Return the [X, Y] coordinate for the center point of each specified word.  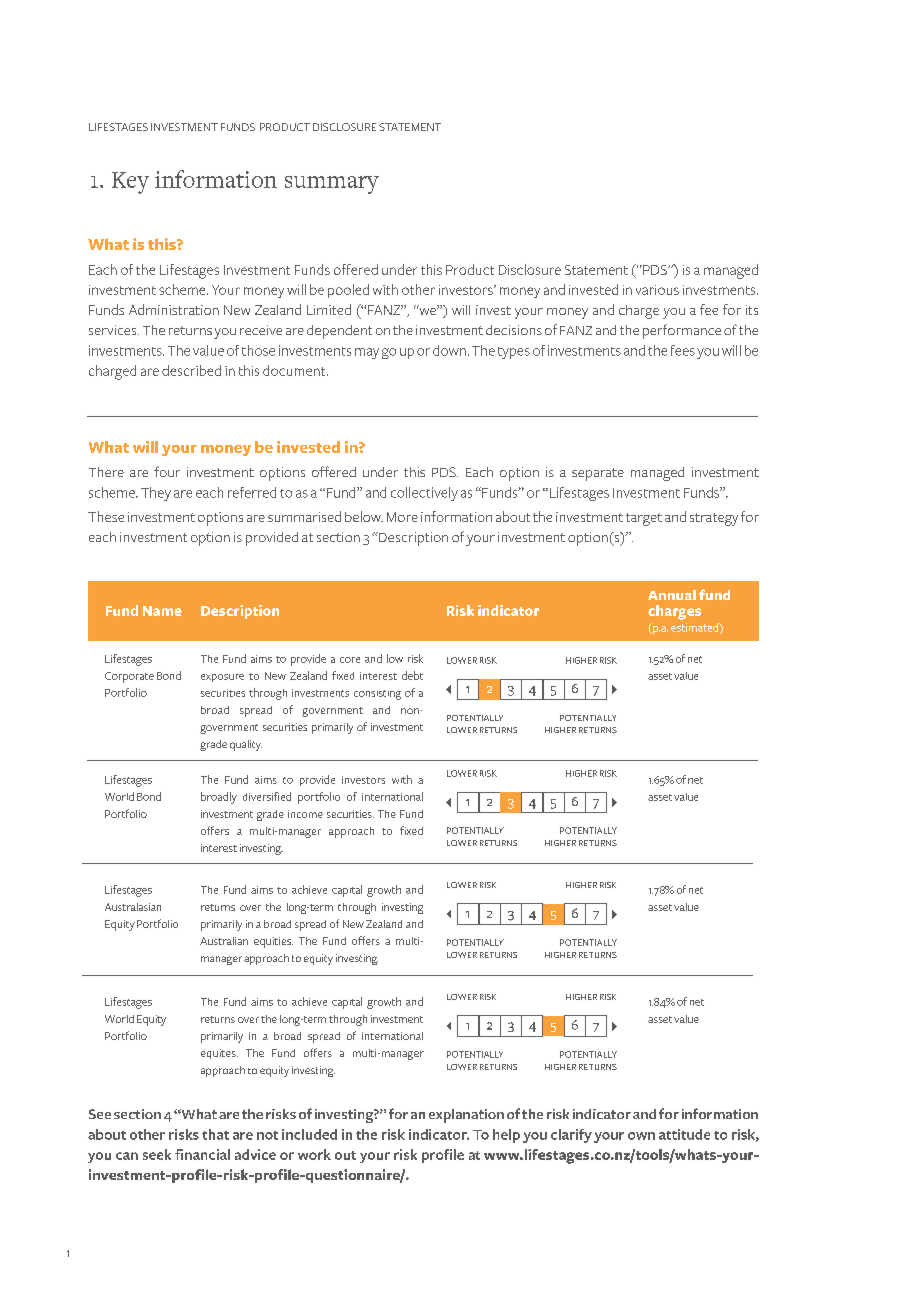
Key [130, 183]
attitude [684, 1134]
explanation [466, 1116]
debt [412, 675]
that [215, 1134]
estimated [696, 628]
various [657, 290]
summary [332, 185]
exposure [222, 678]
